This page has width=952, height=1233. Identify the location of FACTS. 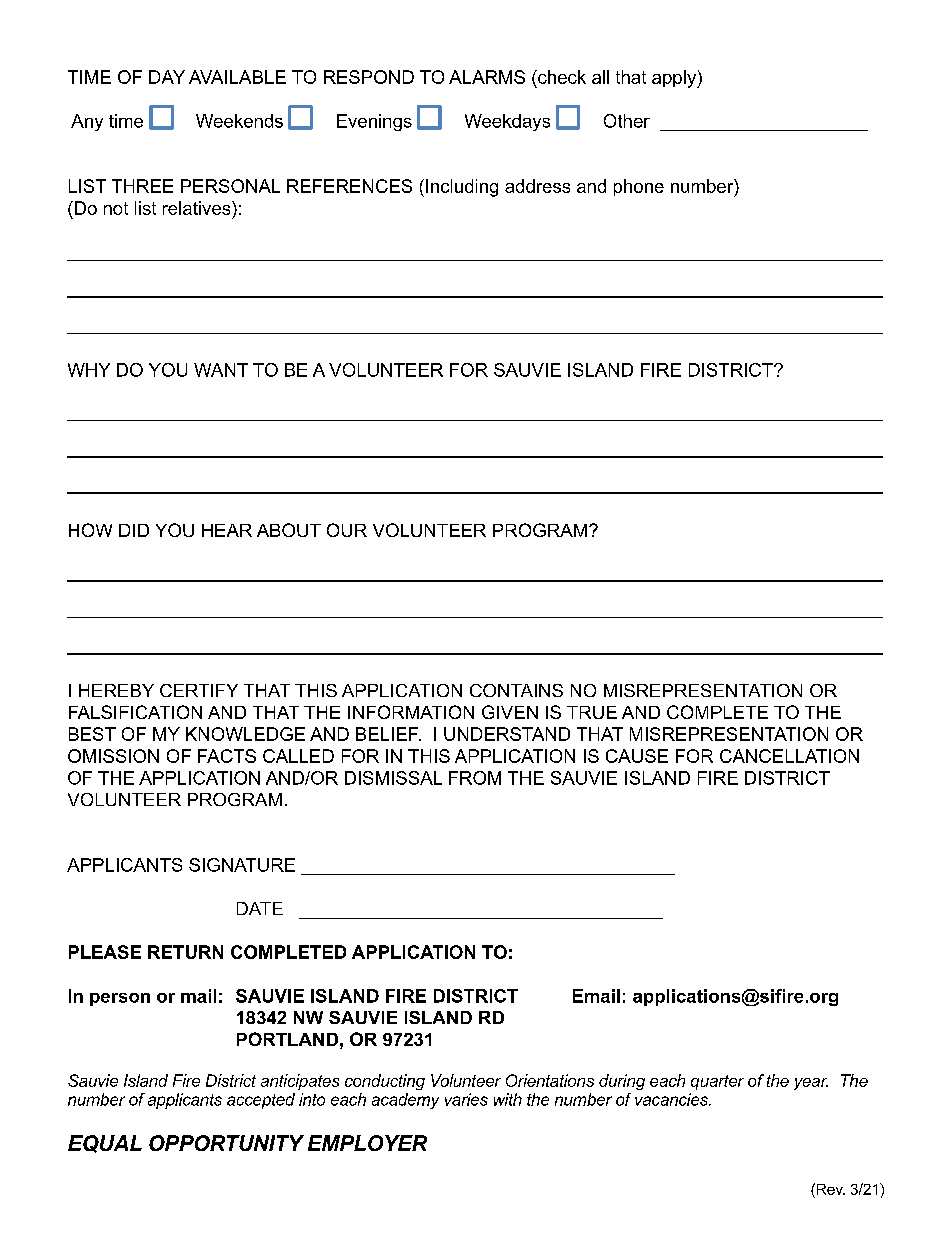
(227, 756).
